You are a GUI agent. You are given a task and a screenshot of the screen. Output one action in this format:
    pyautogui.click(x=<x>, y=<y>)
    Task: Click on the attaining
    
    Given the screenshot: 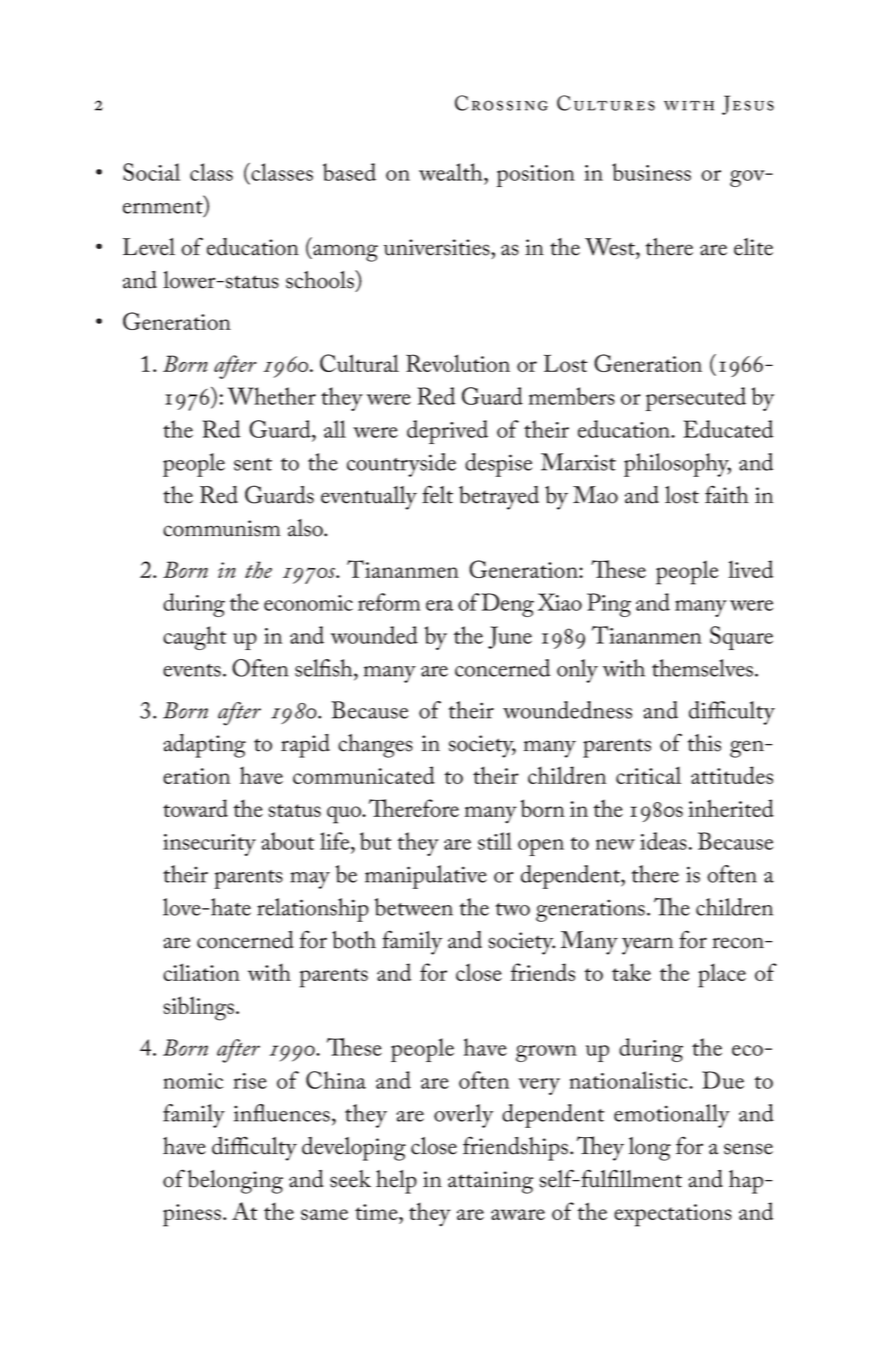 What is the action you would take?
    pyautogui.click(x=490, y=1182)
